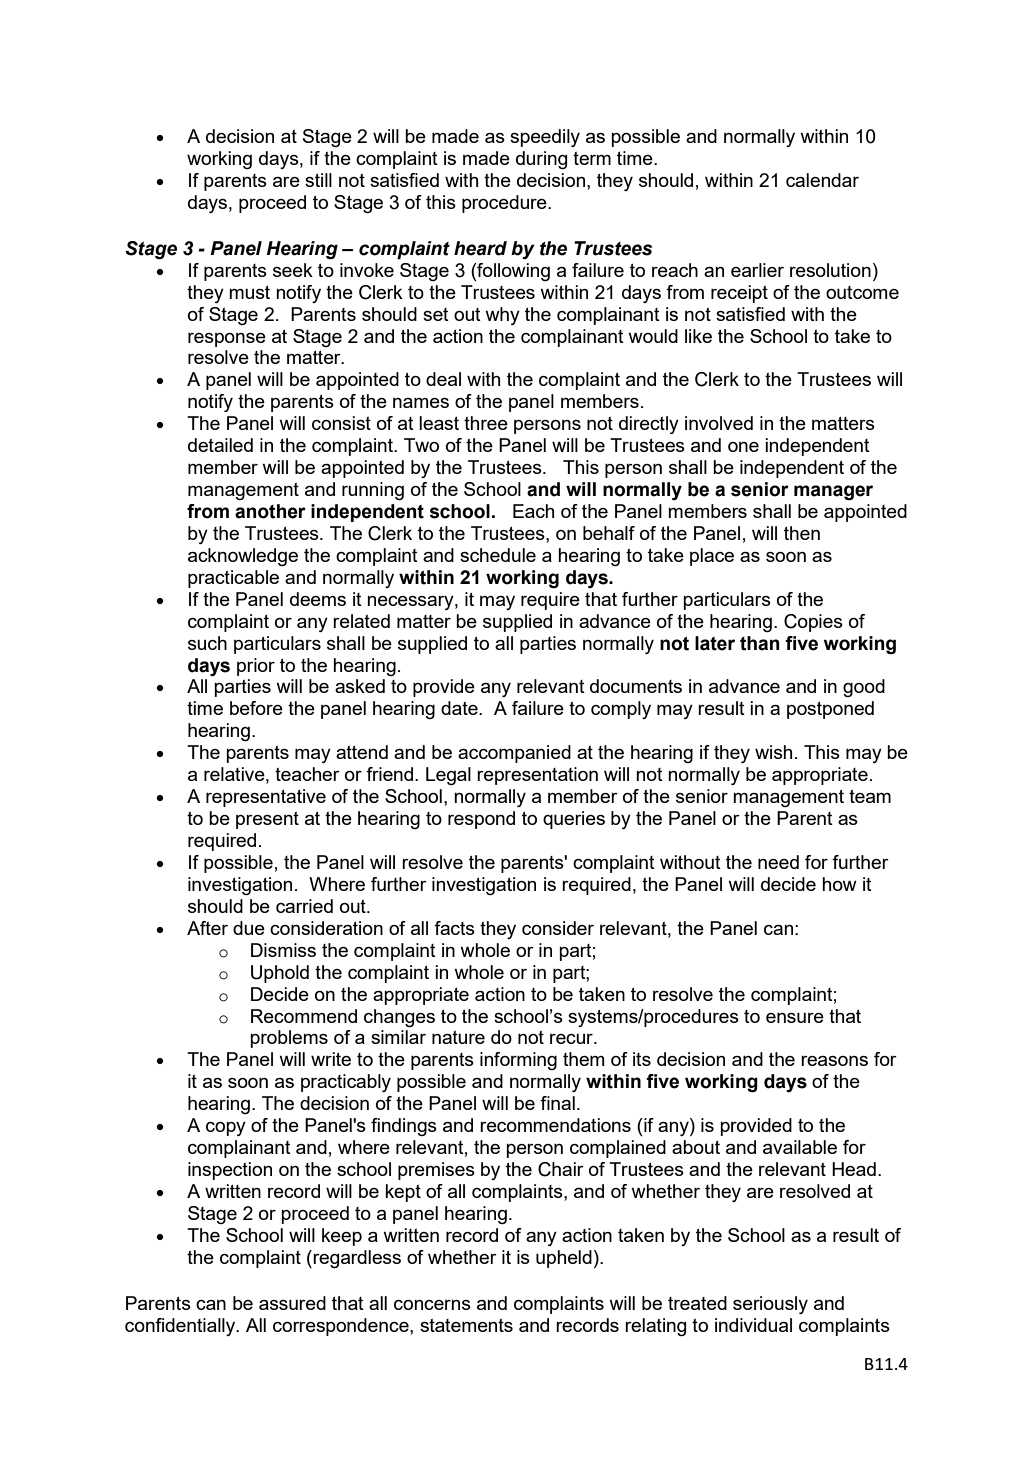 This page has width=1033, height=1460. I want to click on still, so click(318, 180).
